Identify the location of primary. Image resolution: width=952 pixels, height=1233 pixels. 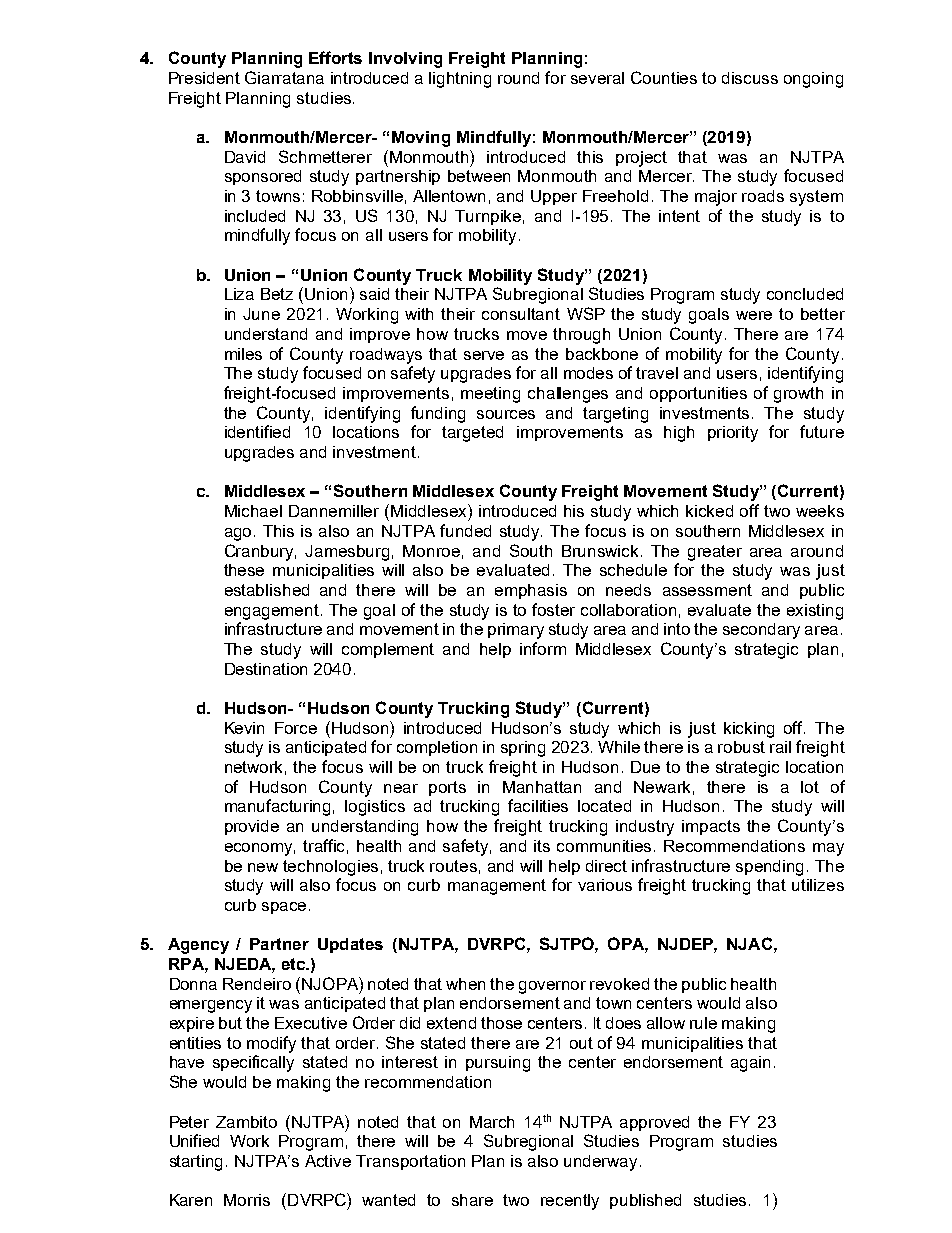
(516, 631).
